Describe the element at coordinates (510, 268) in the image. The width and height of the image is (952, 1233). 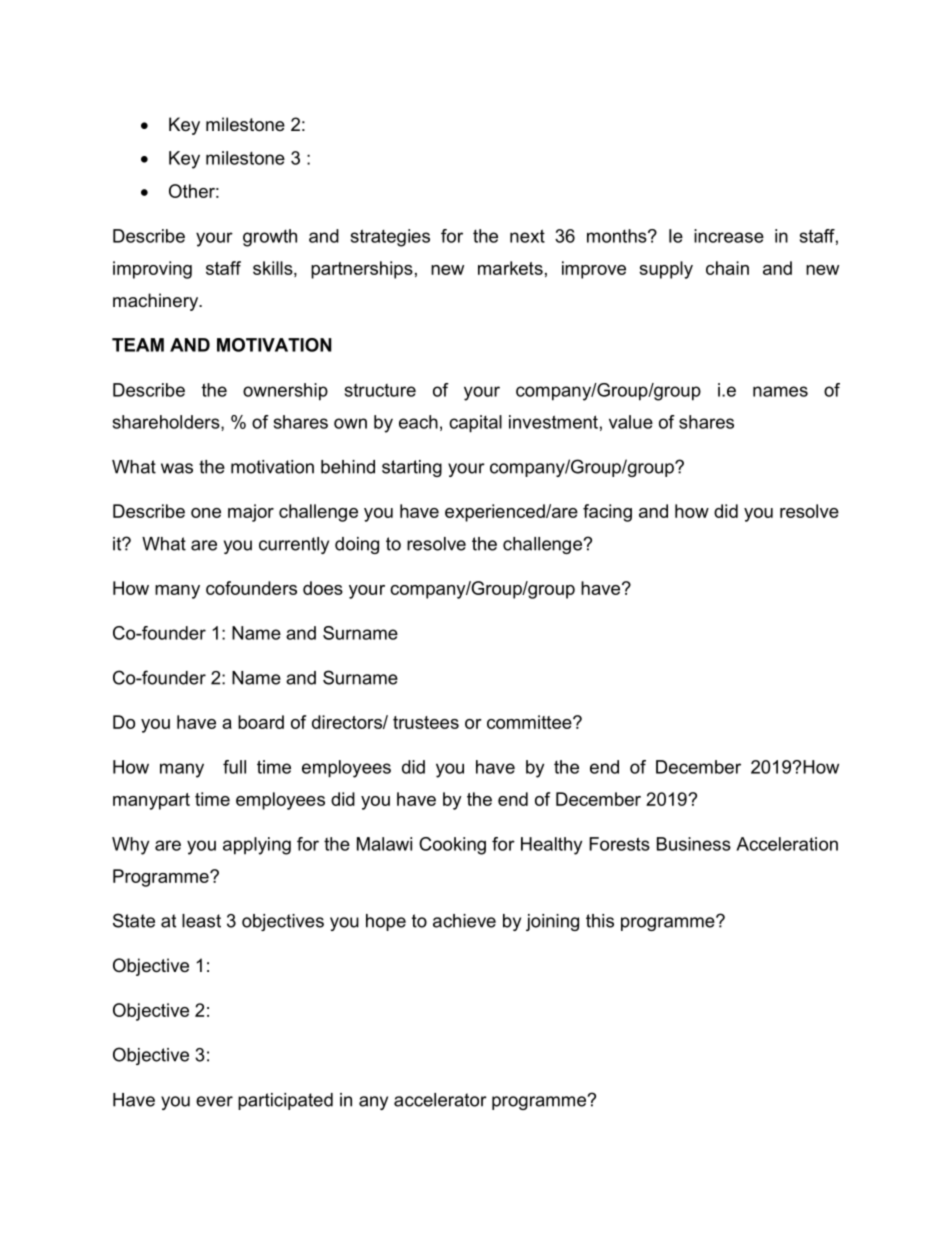
I see `markets` at that location.
